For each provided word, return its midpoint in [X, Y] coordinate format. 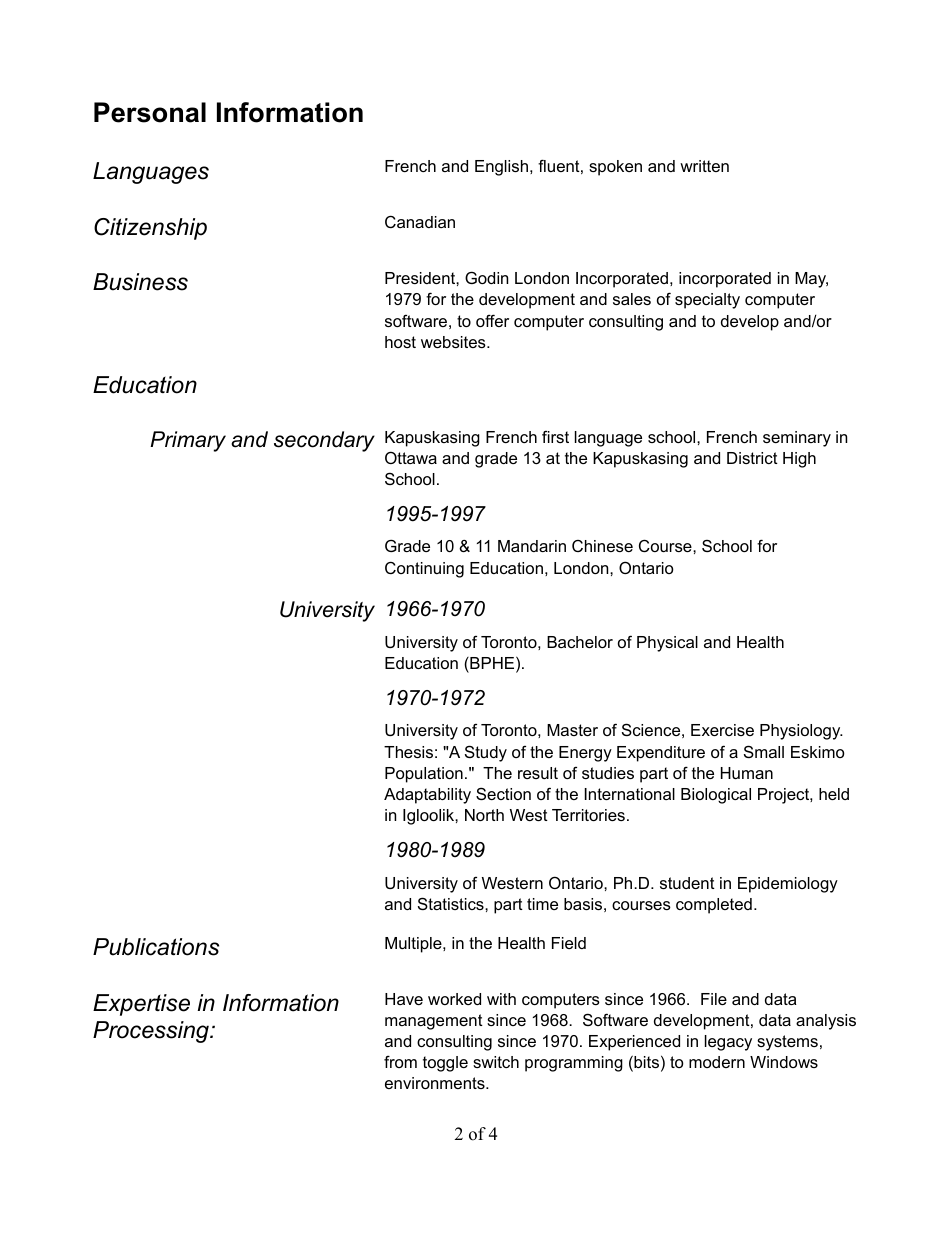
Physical [667, 644]
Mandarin [532, 546]
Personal [150, 112]
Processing [152, 1032]
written [704, 166]
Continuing [424, 569]
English [503, 168]
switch [496, 1062]
